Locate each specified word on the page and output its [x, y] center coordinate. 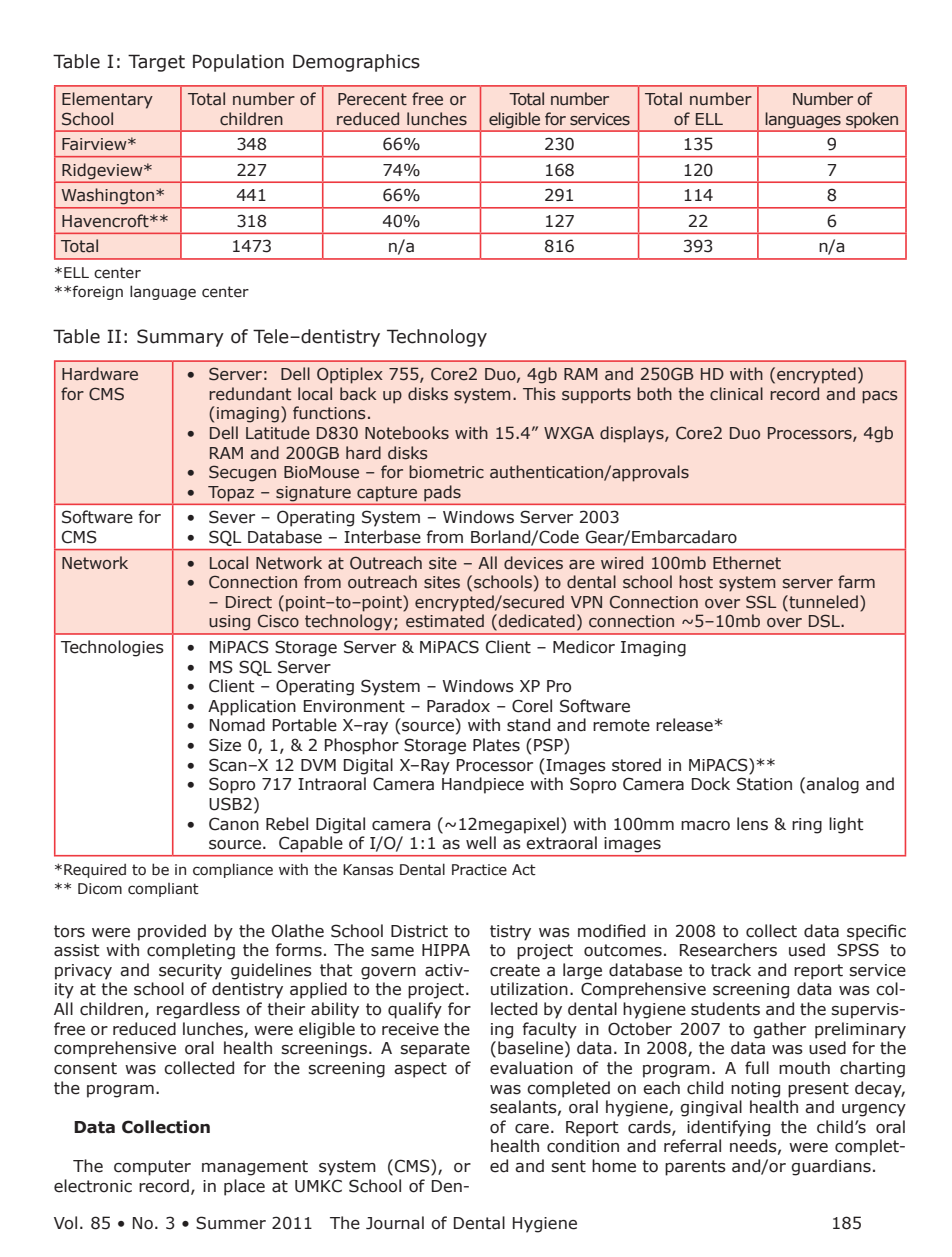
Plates [496, 745]
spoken [872, 120]
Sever [232, 517]
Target [156, 63]
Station [764, 784]
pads [442, 494]
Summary [180, 338]
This [539, 394]
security [190, 972]
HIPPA [446, 950]
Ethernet [747, 563]
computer [152, 1168]
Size [225, 745]
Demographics [356, 63]
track [731, 970]
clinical [736, 394]
